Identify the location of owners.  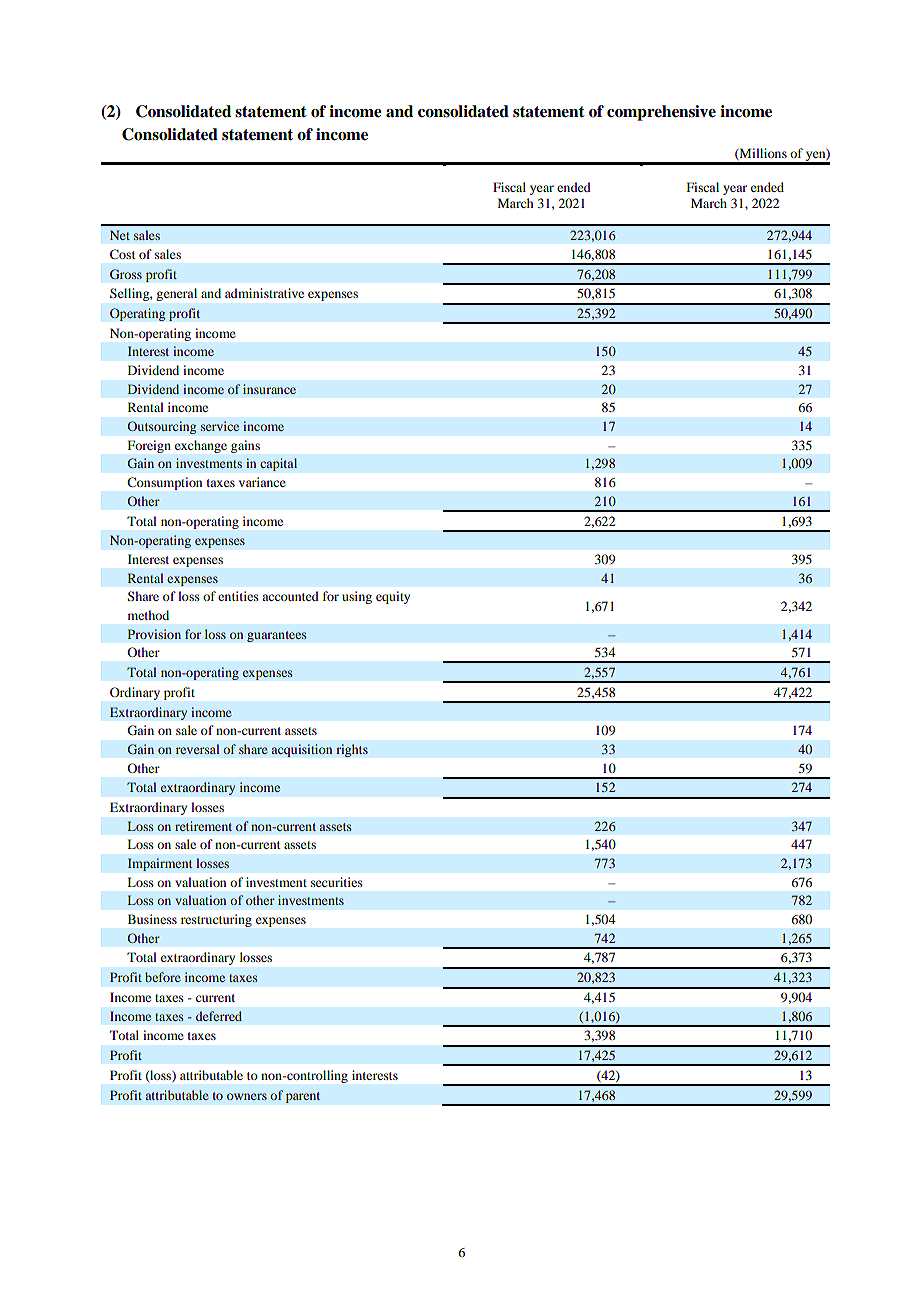
(247, 1096).
